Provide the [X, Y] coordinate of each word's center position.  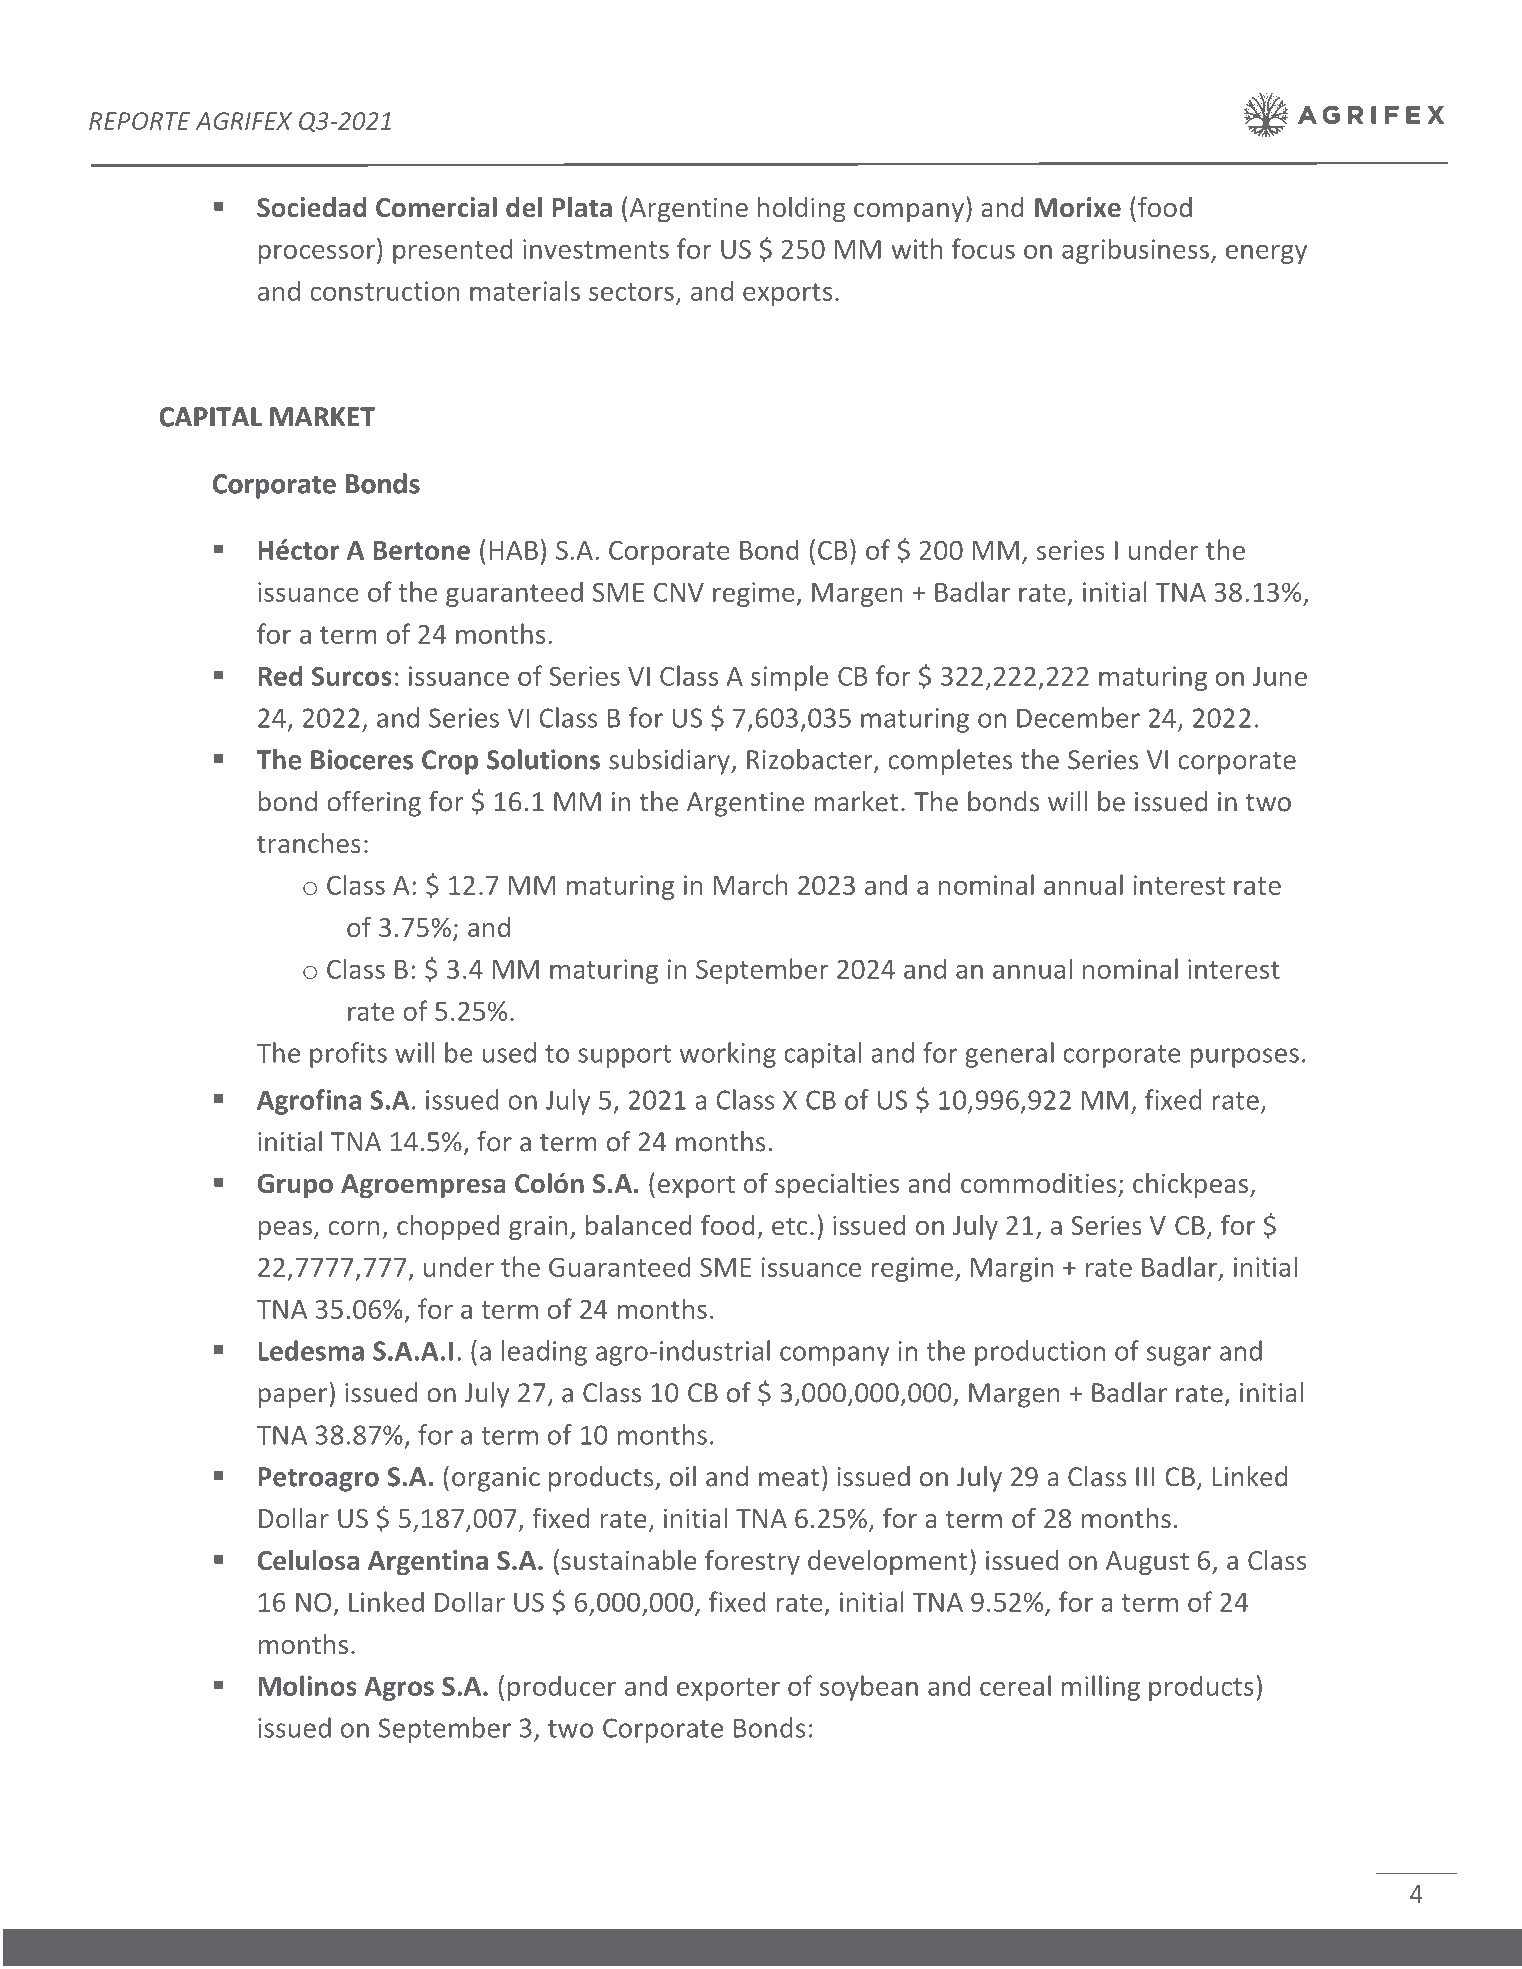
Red [280, 675]
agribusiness [1135, 251]
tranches [309, 843]
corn [353, 1228]
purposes [1245, 1058]
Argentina [428, 1562]
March [750, 884]
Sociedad [312, 207]
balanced [639, 1225]
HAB [514, 550]
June [1280, 676]
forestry [752, 1562]
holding [802, 209]
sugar [1179, 1356]
